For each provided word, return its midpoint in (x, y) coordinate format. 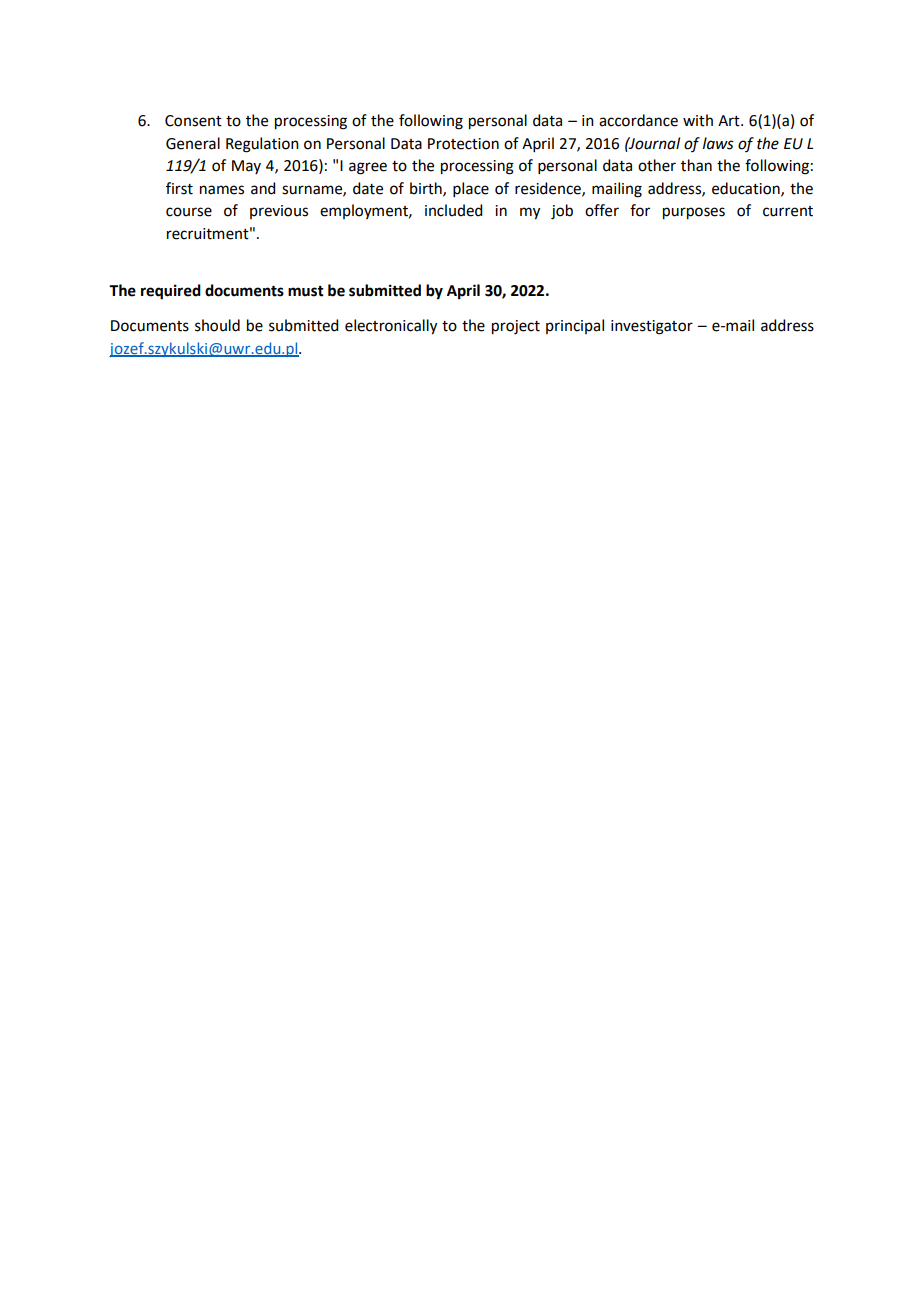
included (453, 210)
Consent (193, 121)
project (516, 327)
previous (279, 212)
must (306, 291)
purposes (694, 213)
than (696, 165)
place (471, 189)
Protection (463, 144)
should (217, 325)
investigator (652, 327)
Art (730, 121)
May (246, 167)
